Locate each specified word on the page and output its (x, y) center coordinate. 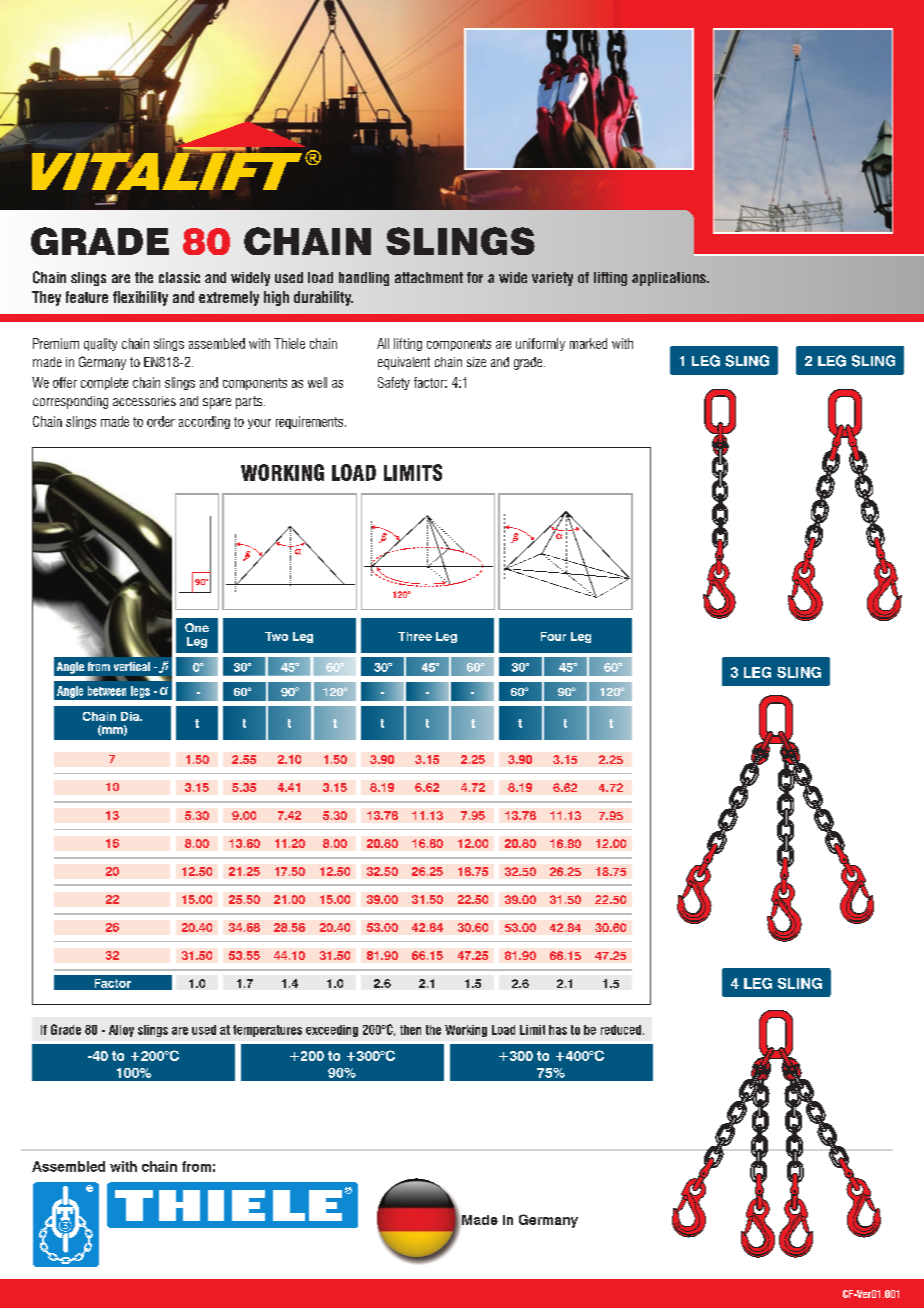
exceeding (332, 1031)
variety (552, 279)
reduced (621, 1030)
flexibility (140, 298)
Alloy (121, 1031)
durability (323, 298)
